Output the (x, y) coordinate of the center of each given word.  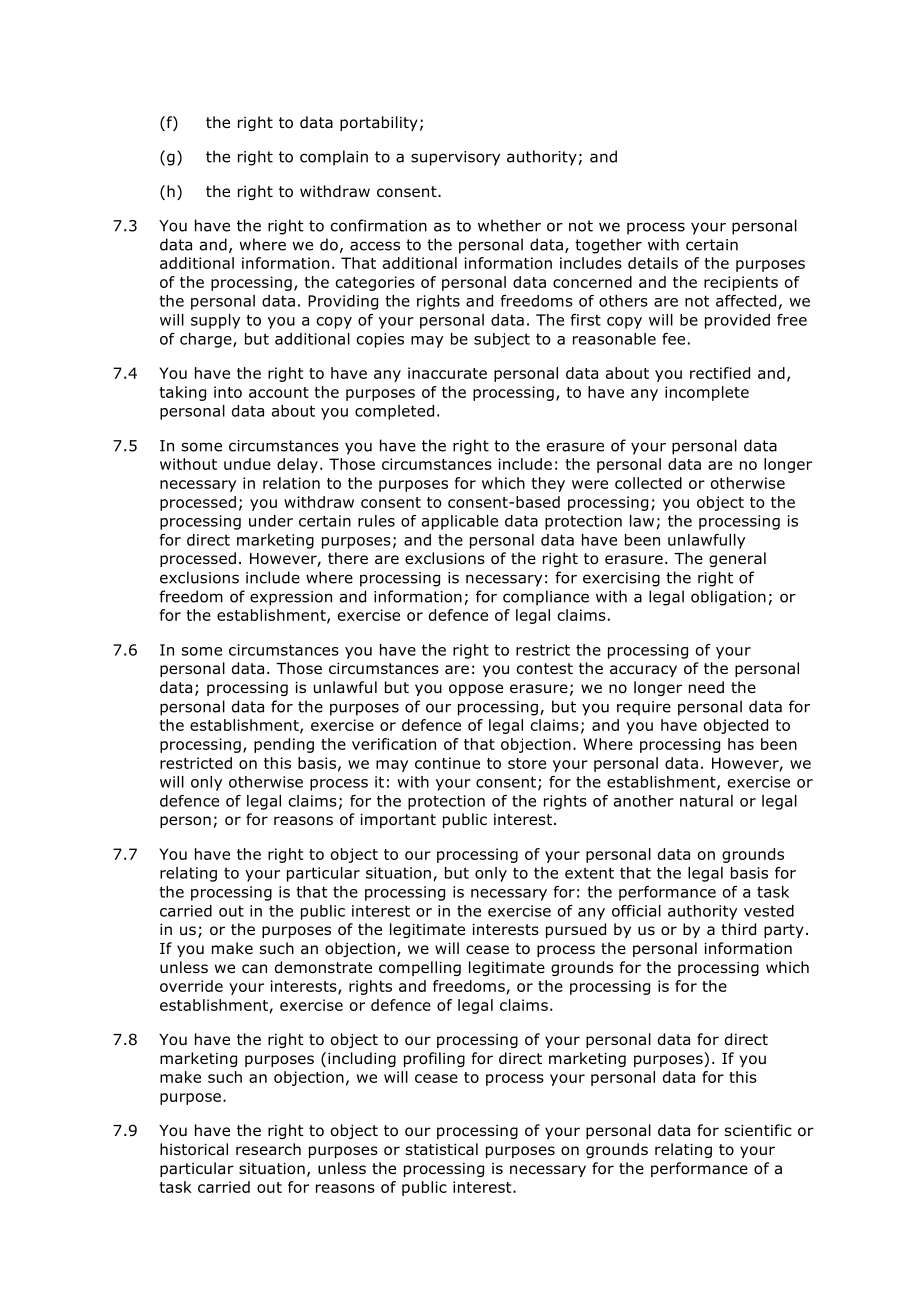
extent (589, 873)
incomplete (707, 393)
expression (291, 598)
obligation (728, 598)
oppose (476, 690)
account (279, 392)
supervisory (455, 158)
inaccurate (447, 373)
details (653, 263)
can (254, 968)
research (268, 1149)
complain (334, 158)
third (738, 929)
